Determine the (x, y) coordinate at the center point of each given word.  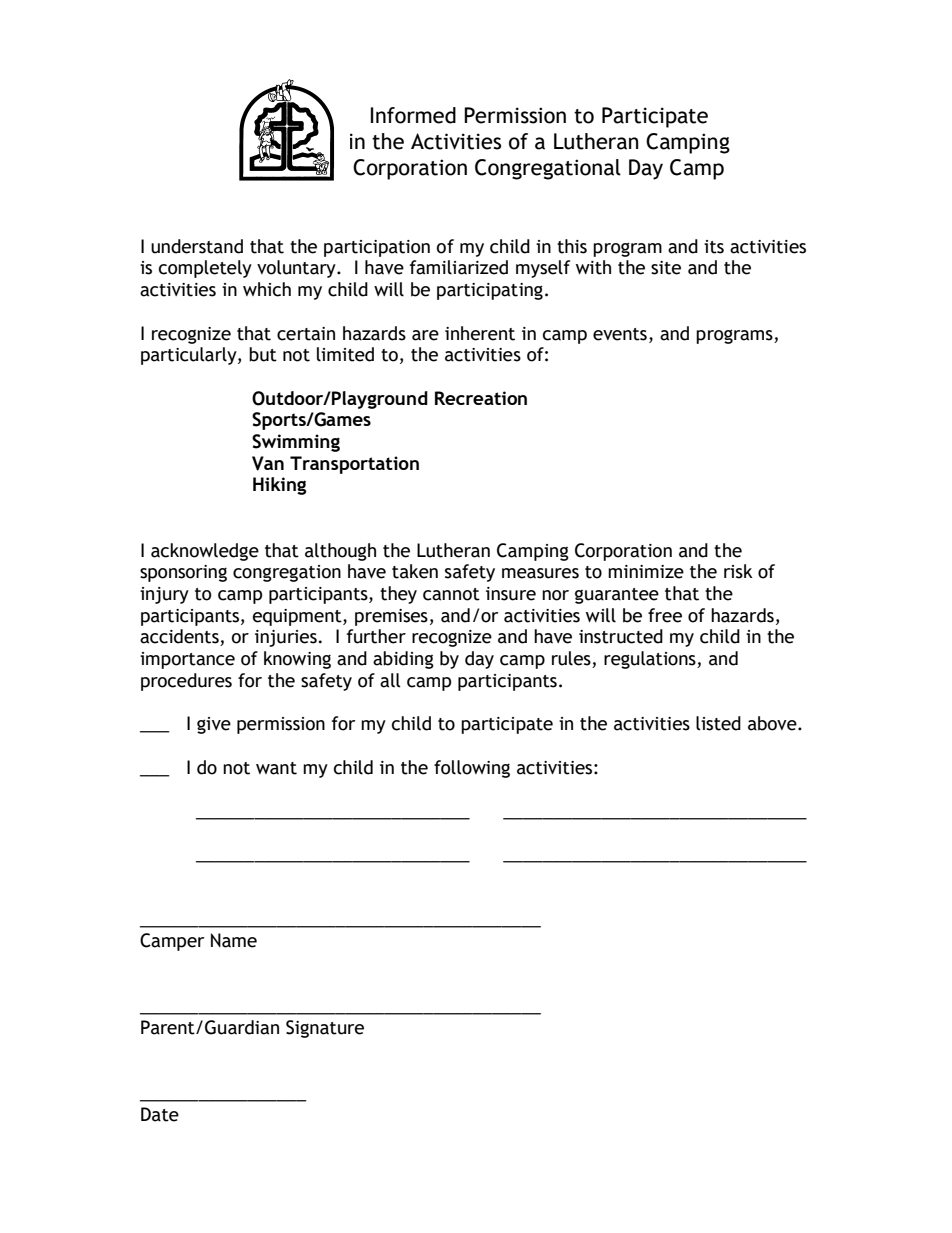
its (714, 247)
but (263, 354)
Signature (325, 1029)
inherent (480, 333)
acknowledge (205, 552)
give (214, 725)
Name (234, 940)
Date (160, 1114)
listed (718, 723)
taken (415, 571)
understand (197, 246)
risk (738, 571)
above (773, 723)
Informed (413, 115)
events (620, 334)
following (472, 769)
